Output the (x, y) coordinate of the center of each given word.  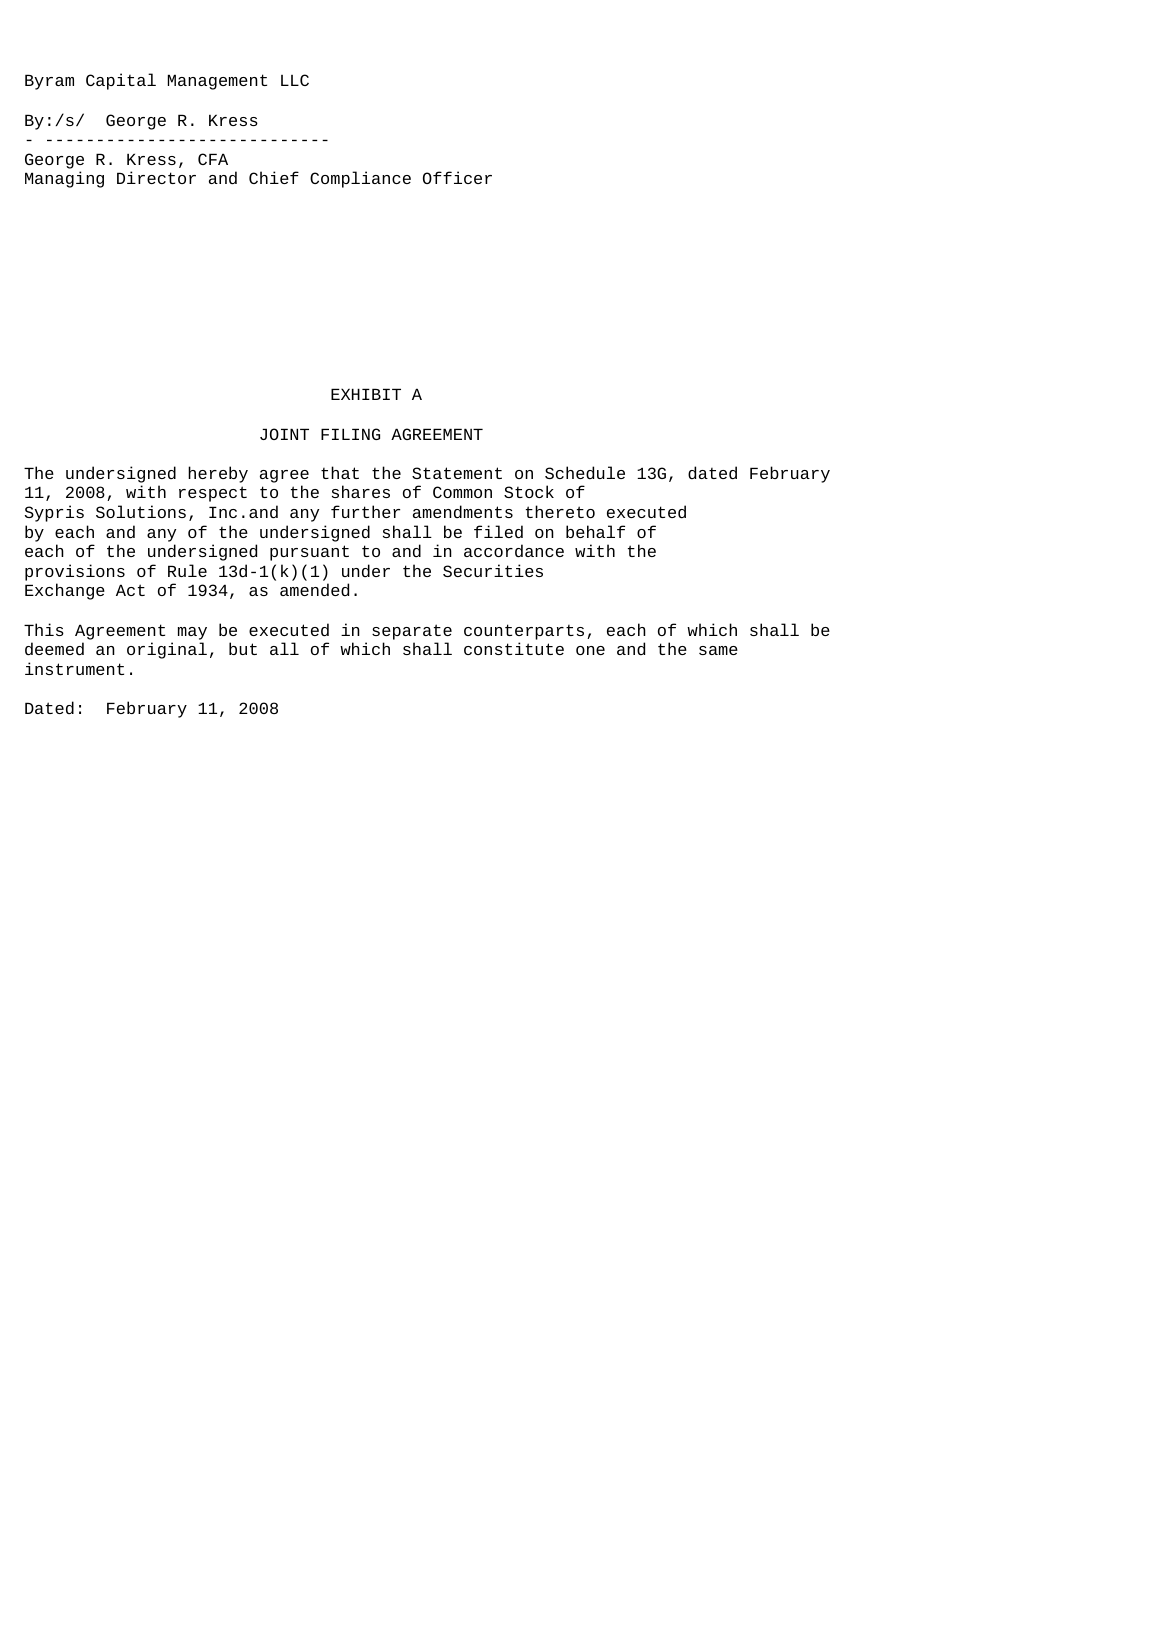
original (167, 650)
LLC (295, 80)
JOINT (284, 434)
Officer (457, 177)
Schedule (585, 472)
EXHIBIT (366, 394)
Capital (121, 81)
